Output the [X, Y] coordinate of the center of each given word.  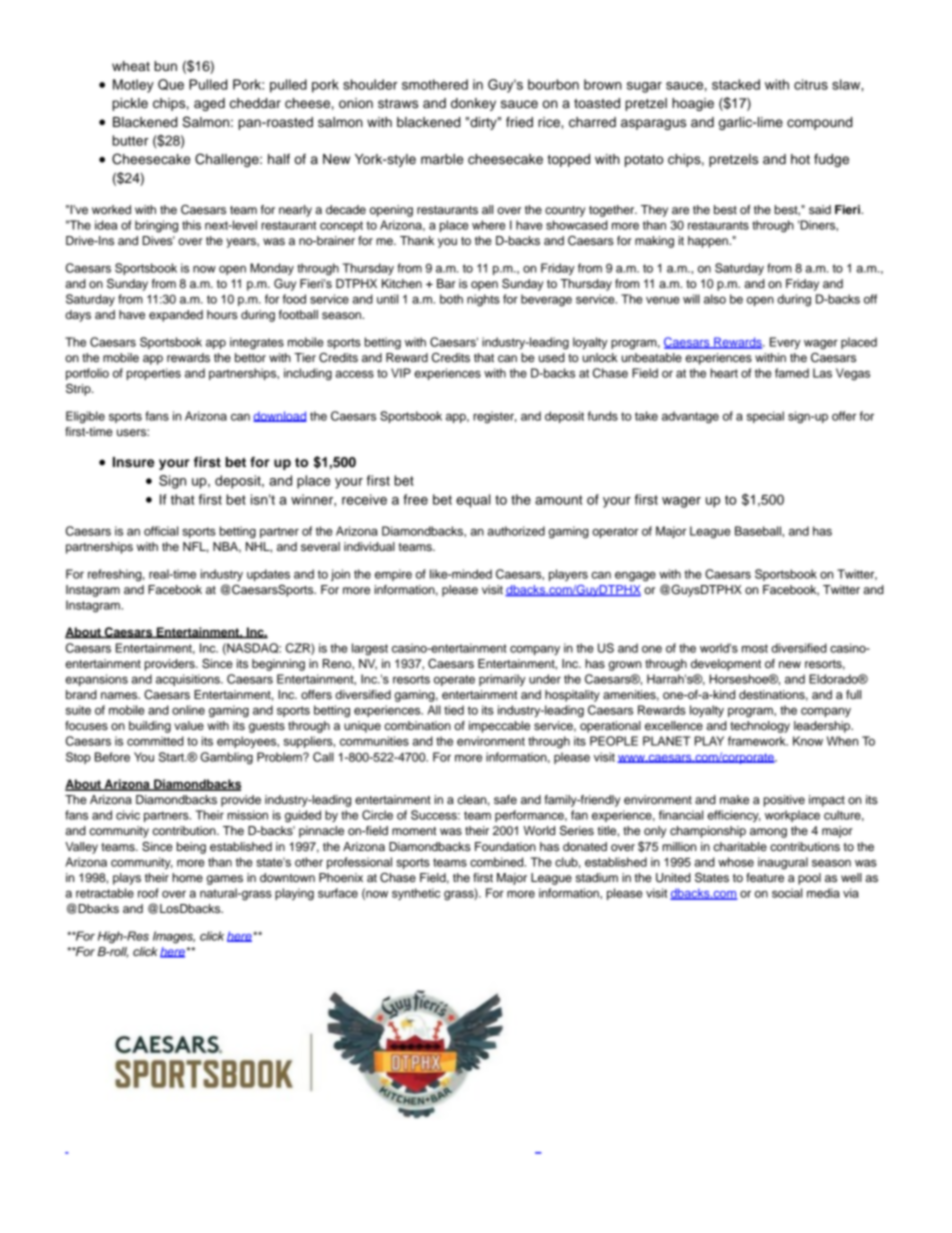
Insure [133, 462]
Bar [446, 283]
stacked [736, 84]
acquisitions [189, 680]
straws [398, 104]
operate [454, 680]
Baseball [759, 531]
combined [498, 862]
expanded [176, 316]
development [726, 665]
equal [473, 501]
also [715, 299]
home [187, 877]
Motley [133, 86]
